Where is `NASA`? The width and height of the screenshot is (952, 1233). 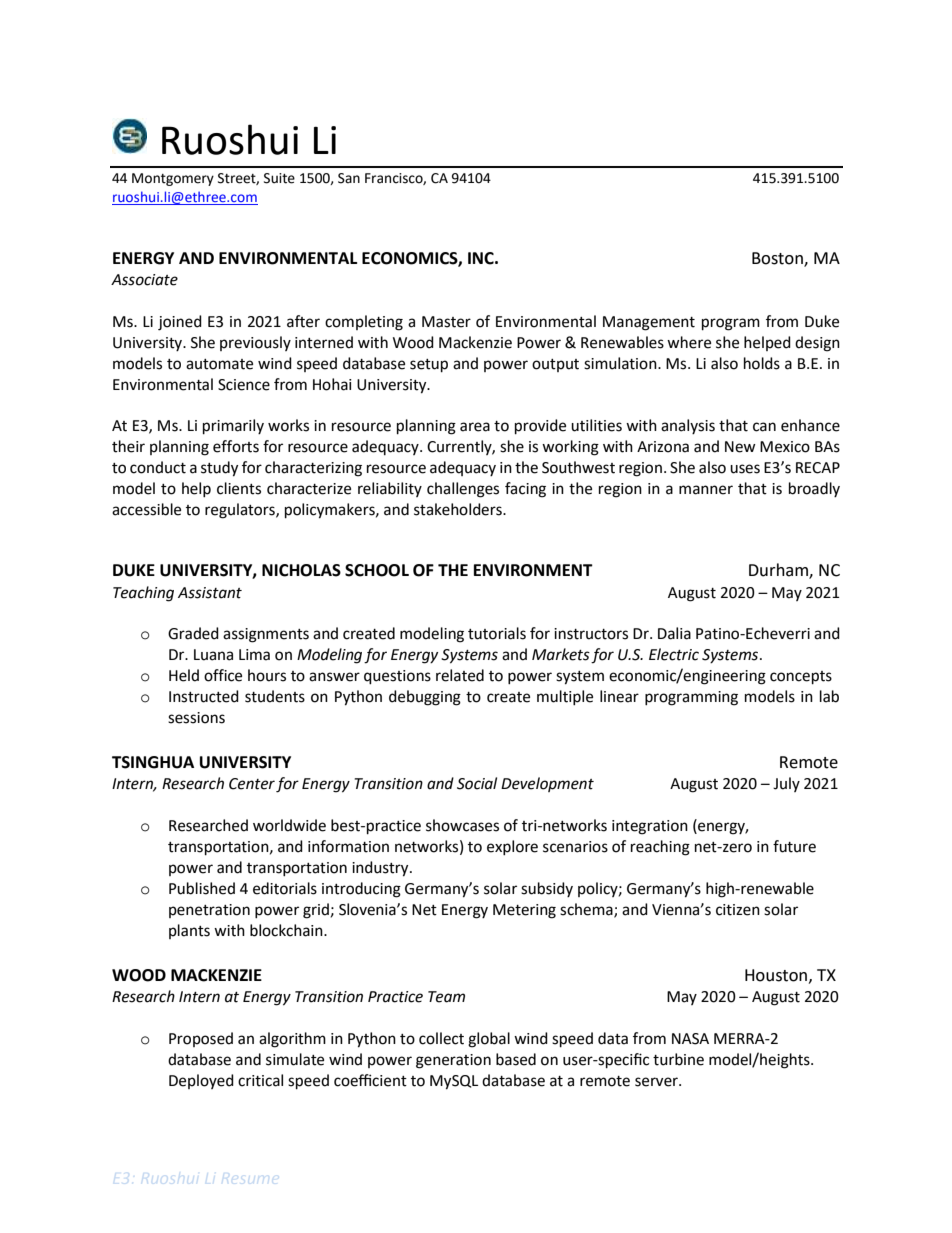
NASA is located at coordinates (690, 1039).
